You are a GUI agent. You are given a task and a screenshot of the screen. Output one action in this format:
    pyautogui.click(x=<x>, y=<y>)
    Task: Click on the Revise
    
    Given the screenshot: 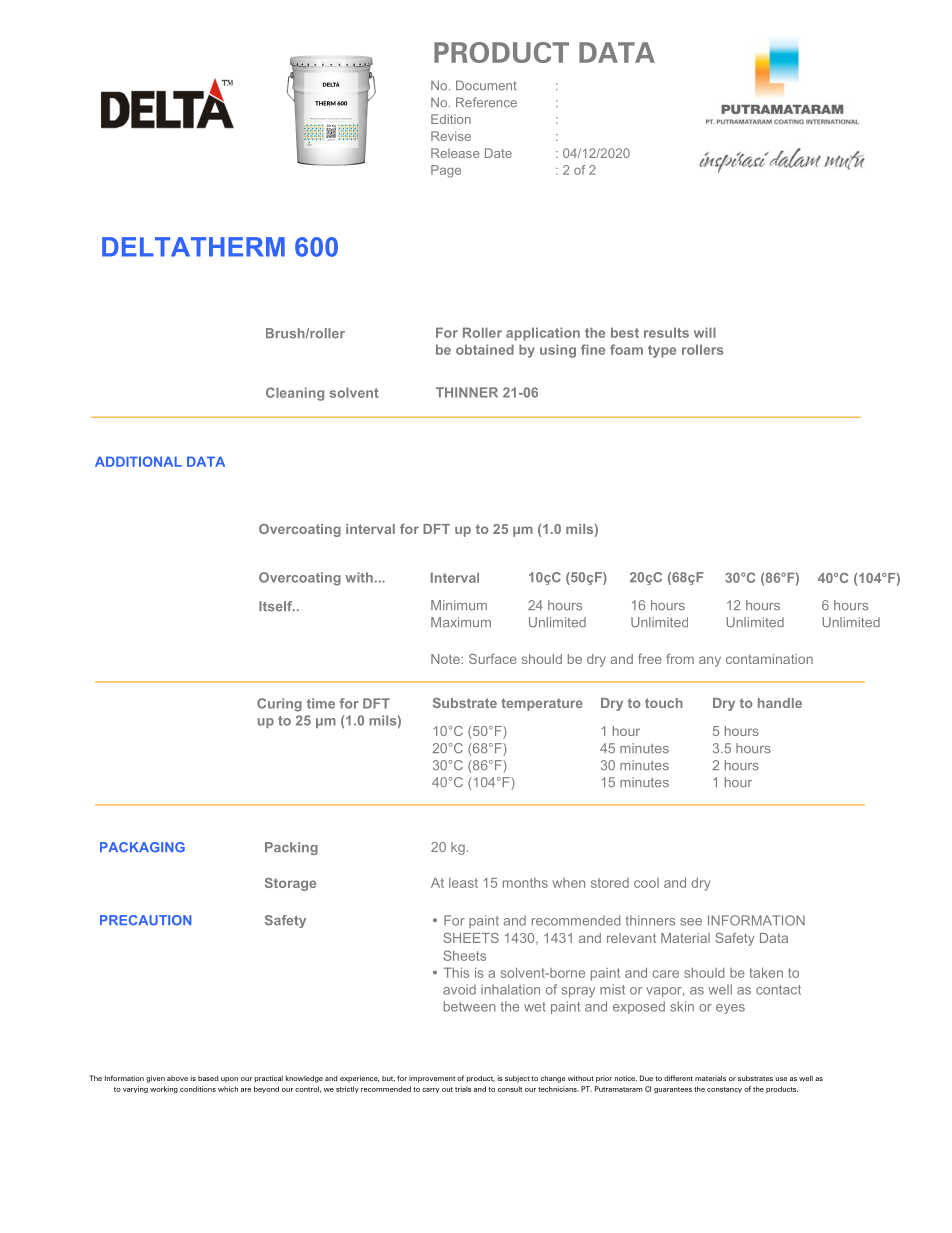 What is the action you would take?
    pyautogui.click(x=451, y=136)
